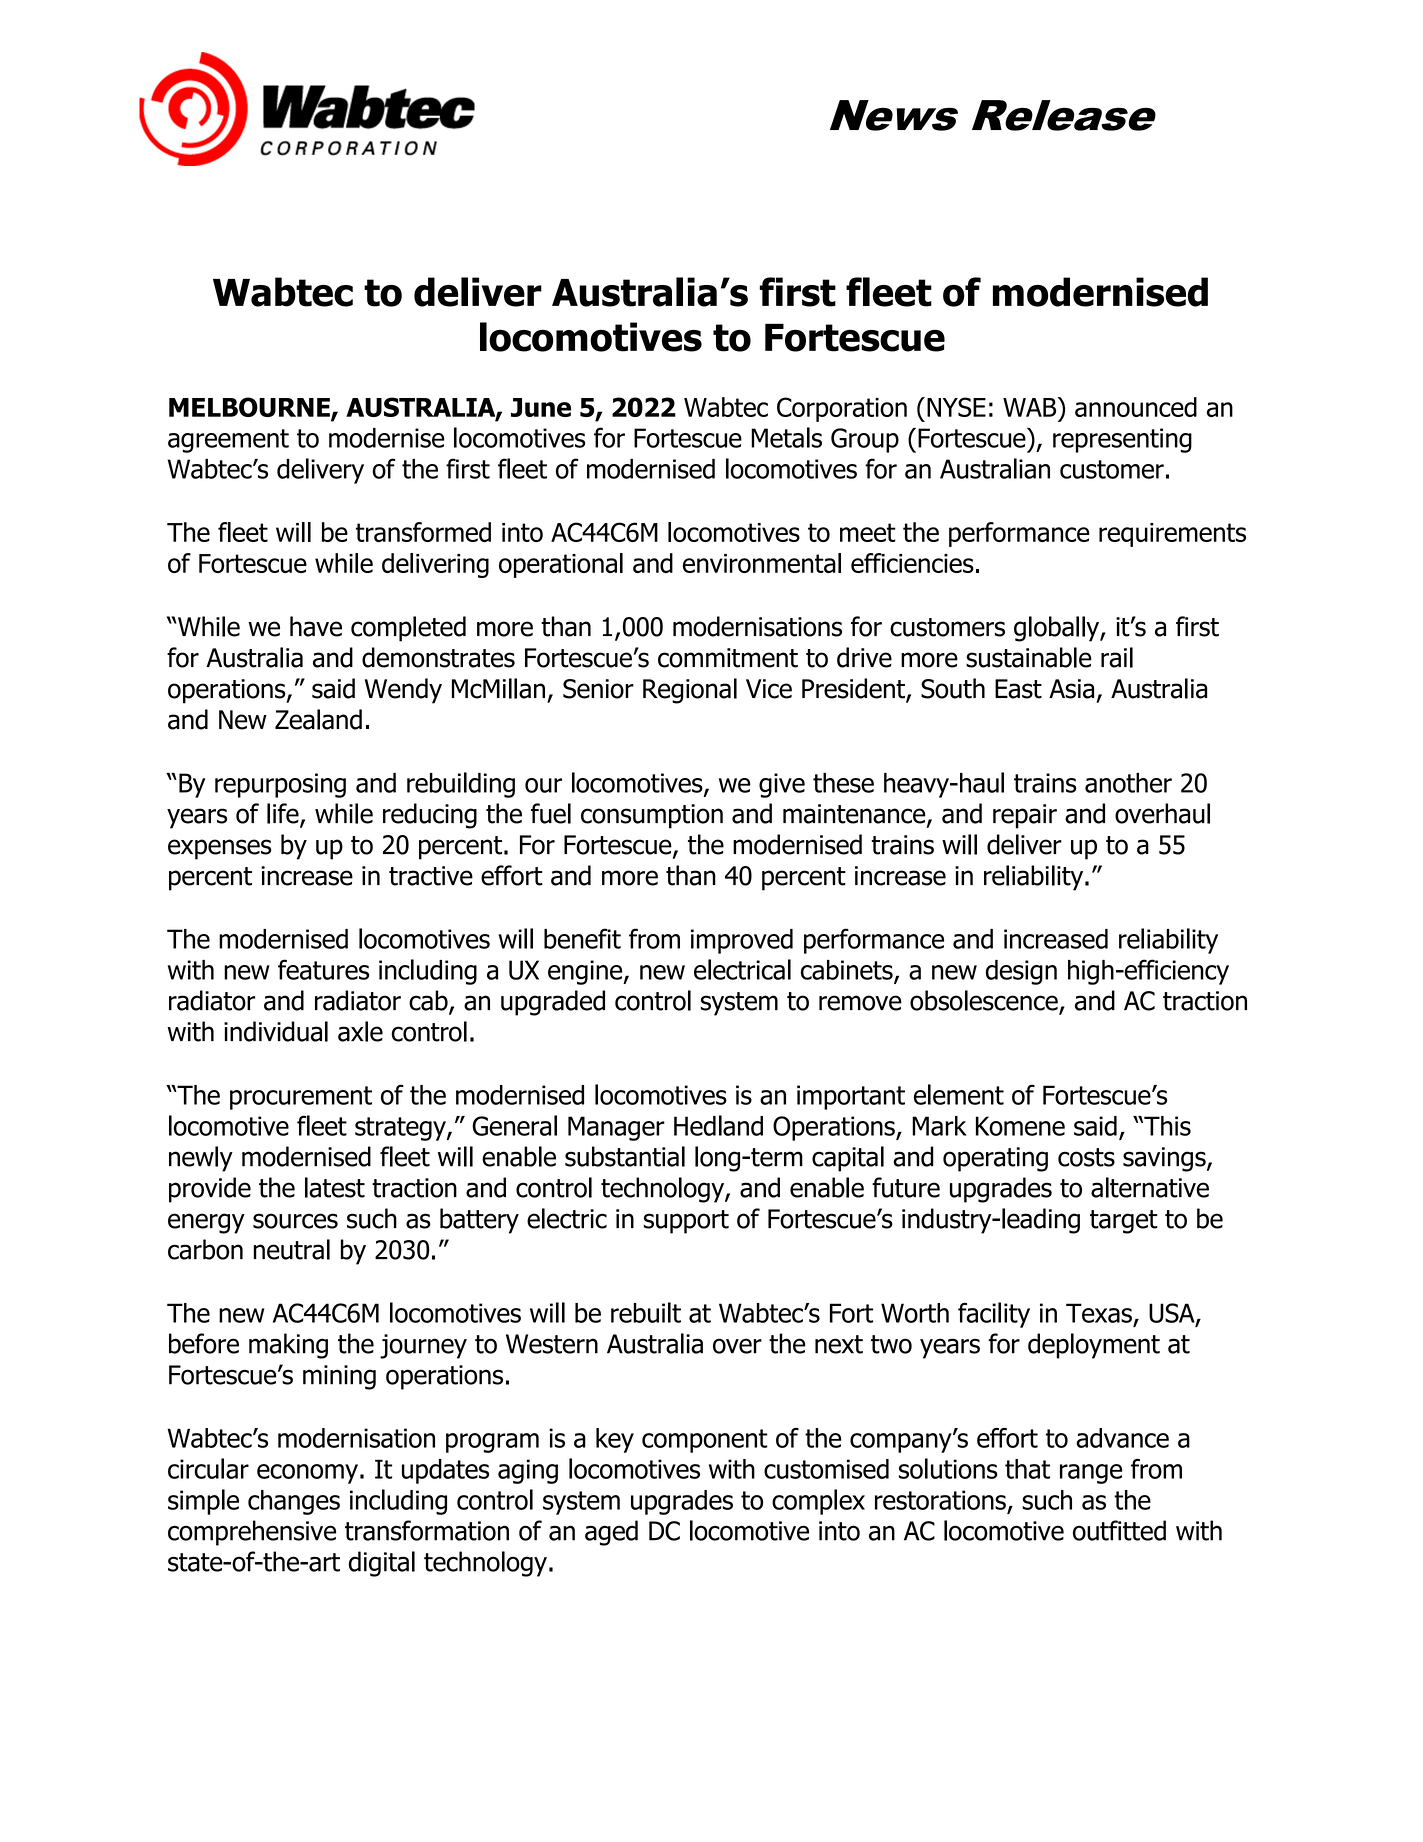 The height and width of the image is (1842, 1423). Describe the element at coordinates (1086, 1157) in the image. I see `costs` at that location.
